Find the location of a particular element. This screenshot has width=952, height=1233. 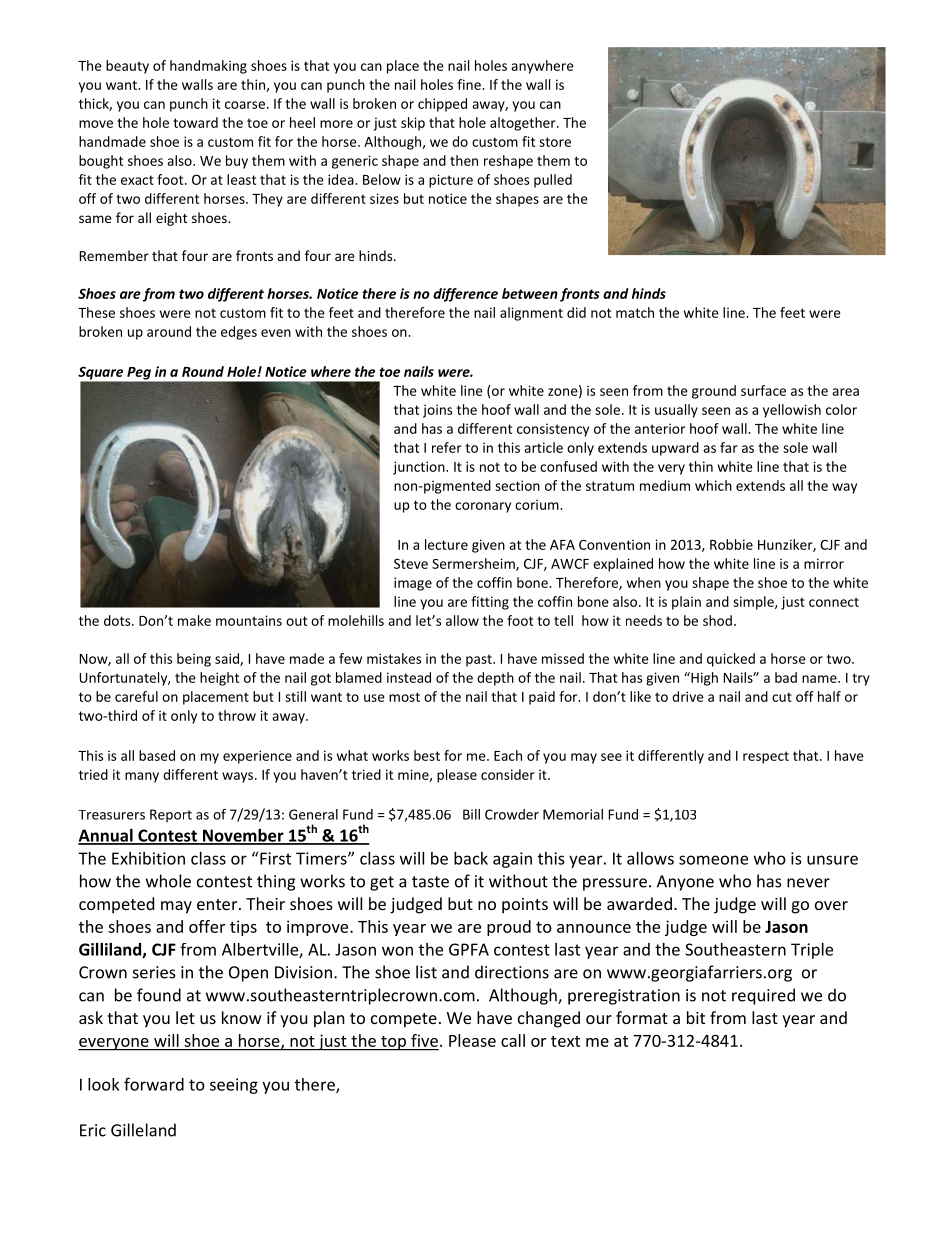

make is located at coordinates (194, 620).
